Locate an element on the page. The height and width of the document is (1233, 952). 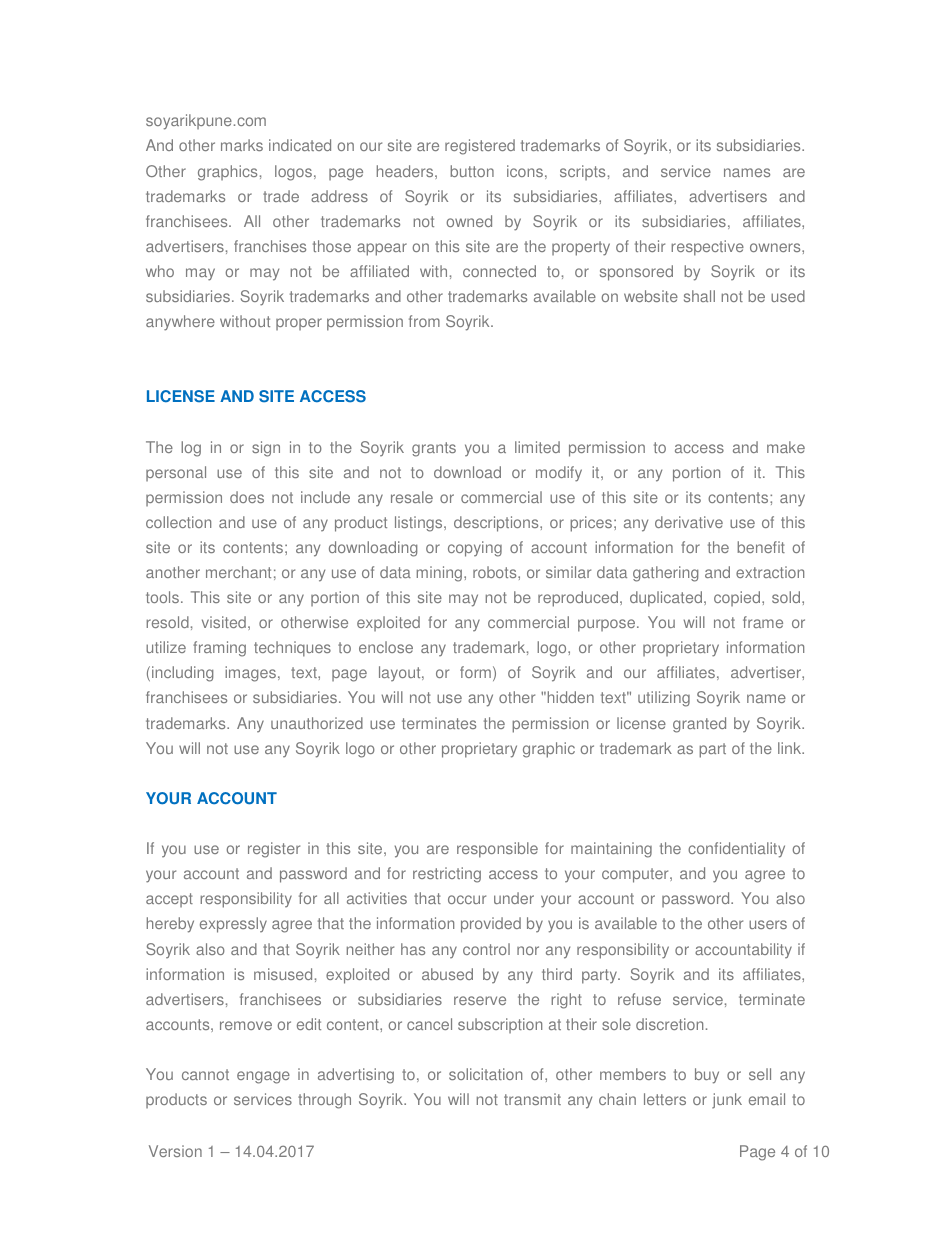
framing is located at coordinates (219, 649).
